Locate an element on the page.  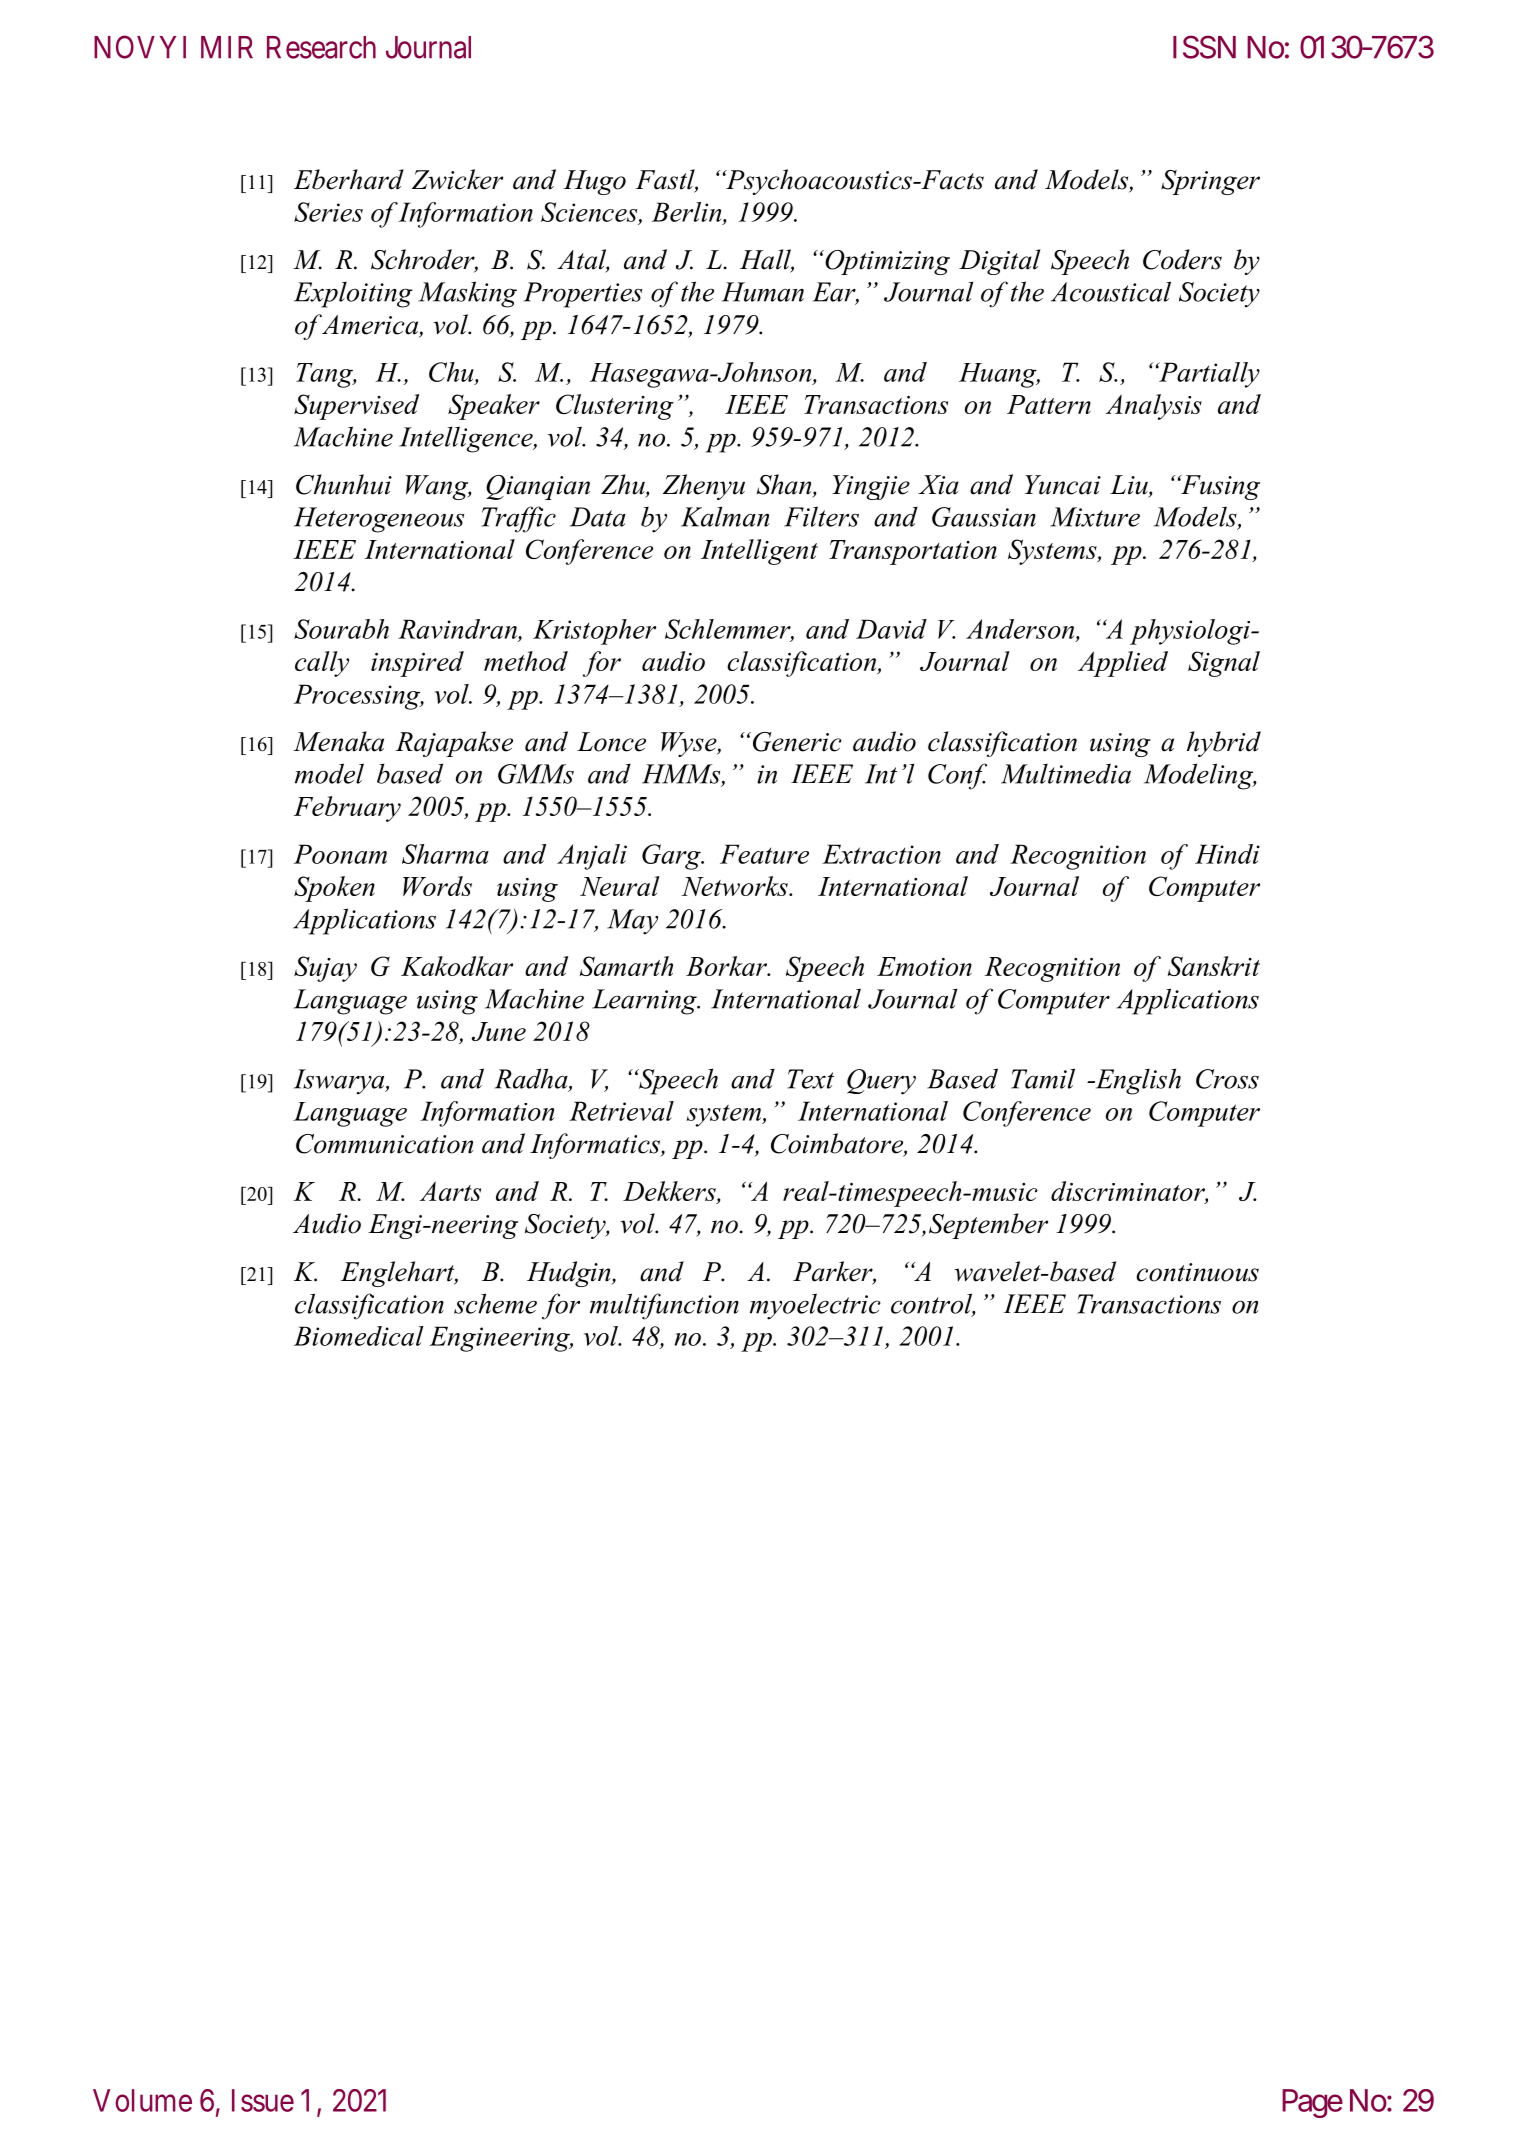
Communication is located at coordinates (385, 1144).
